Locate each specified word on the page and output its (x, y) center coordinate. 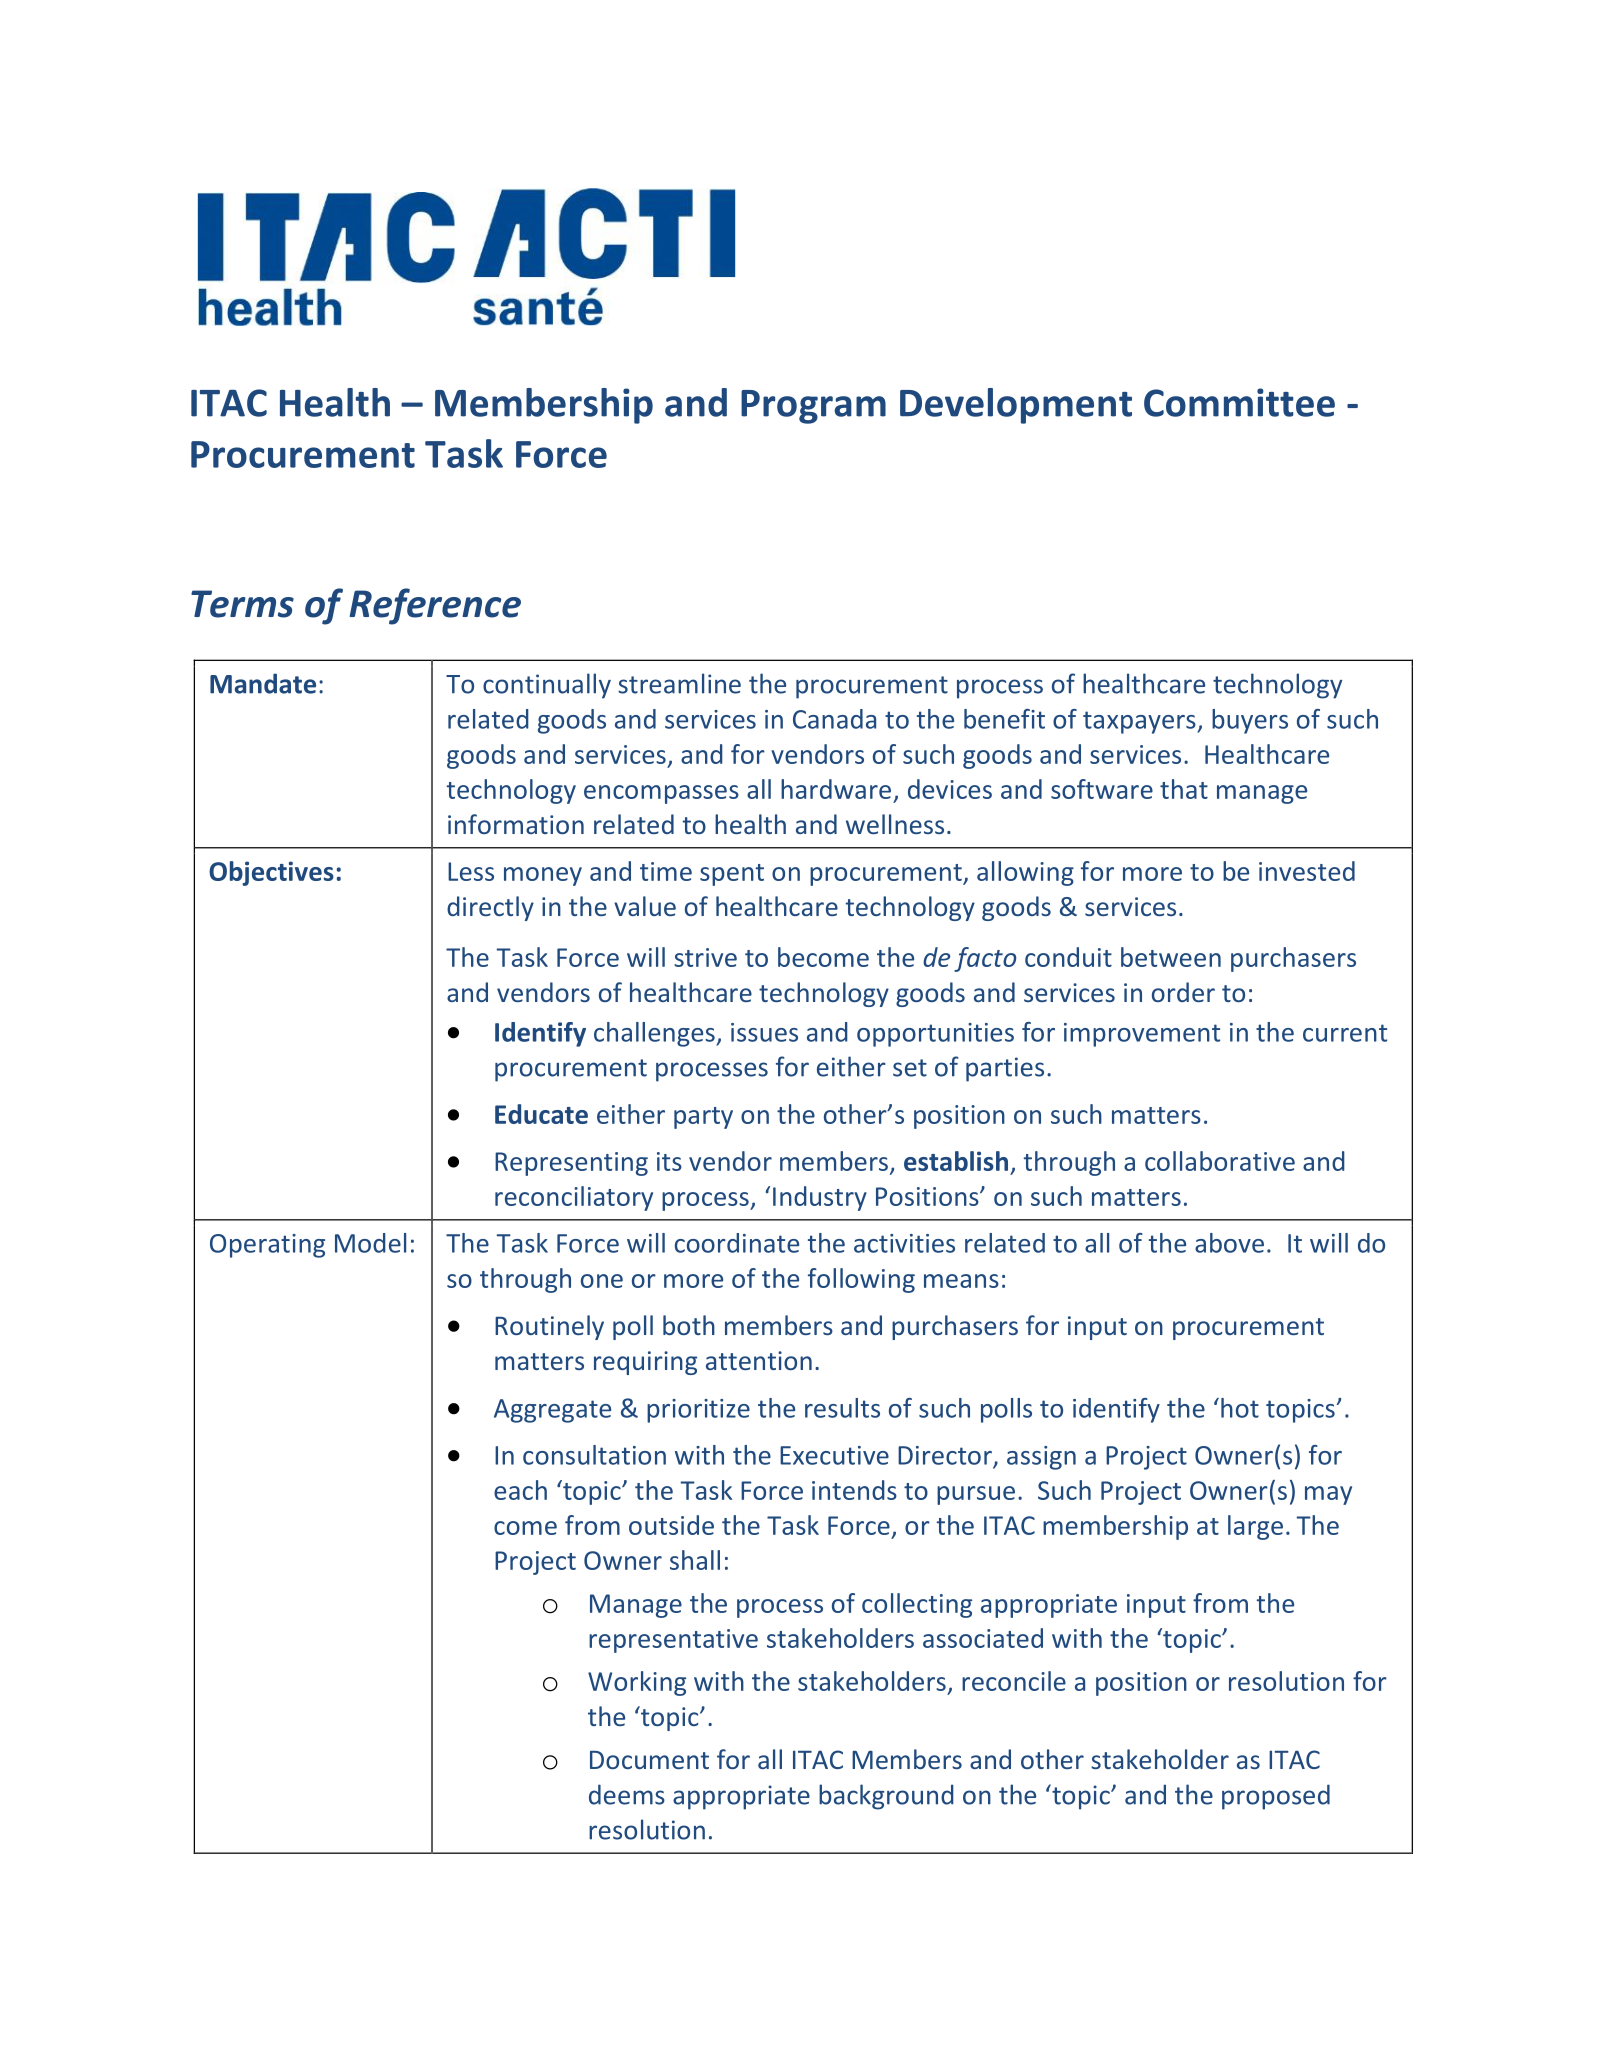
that (1184, 789)
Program (813, 407)
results (842, 1408)
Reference (435, 606)
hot (1240, 1408)
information (516, 824)
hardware (836, 789)
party (703, 1118)
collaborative (1220, 1161)
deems (627, 1794)
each (520, 1490)
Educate (541, 1114)
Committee (1239, 402)
